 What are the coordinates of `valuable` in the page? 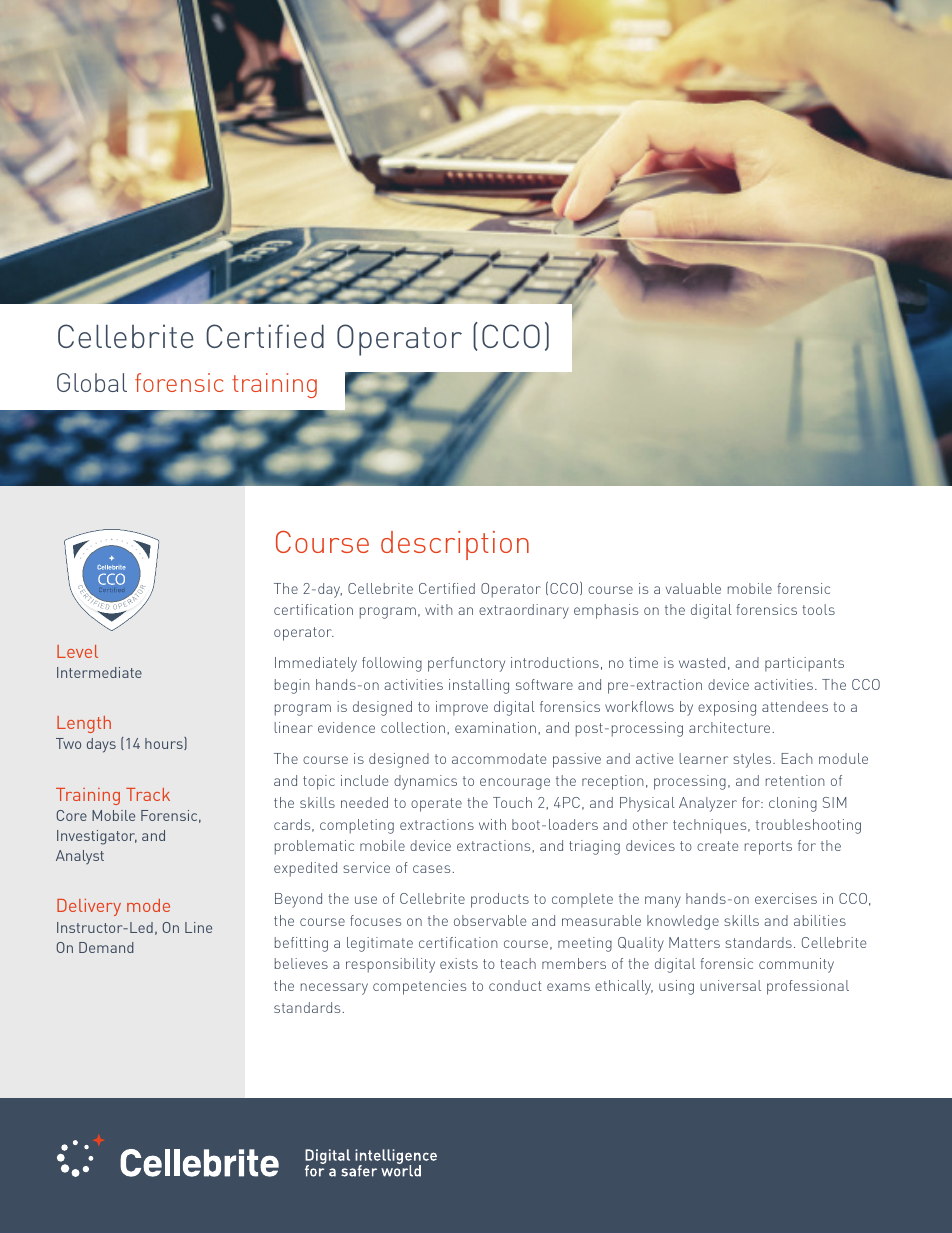 It's located at (693, 588).
